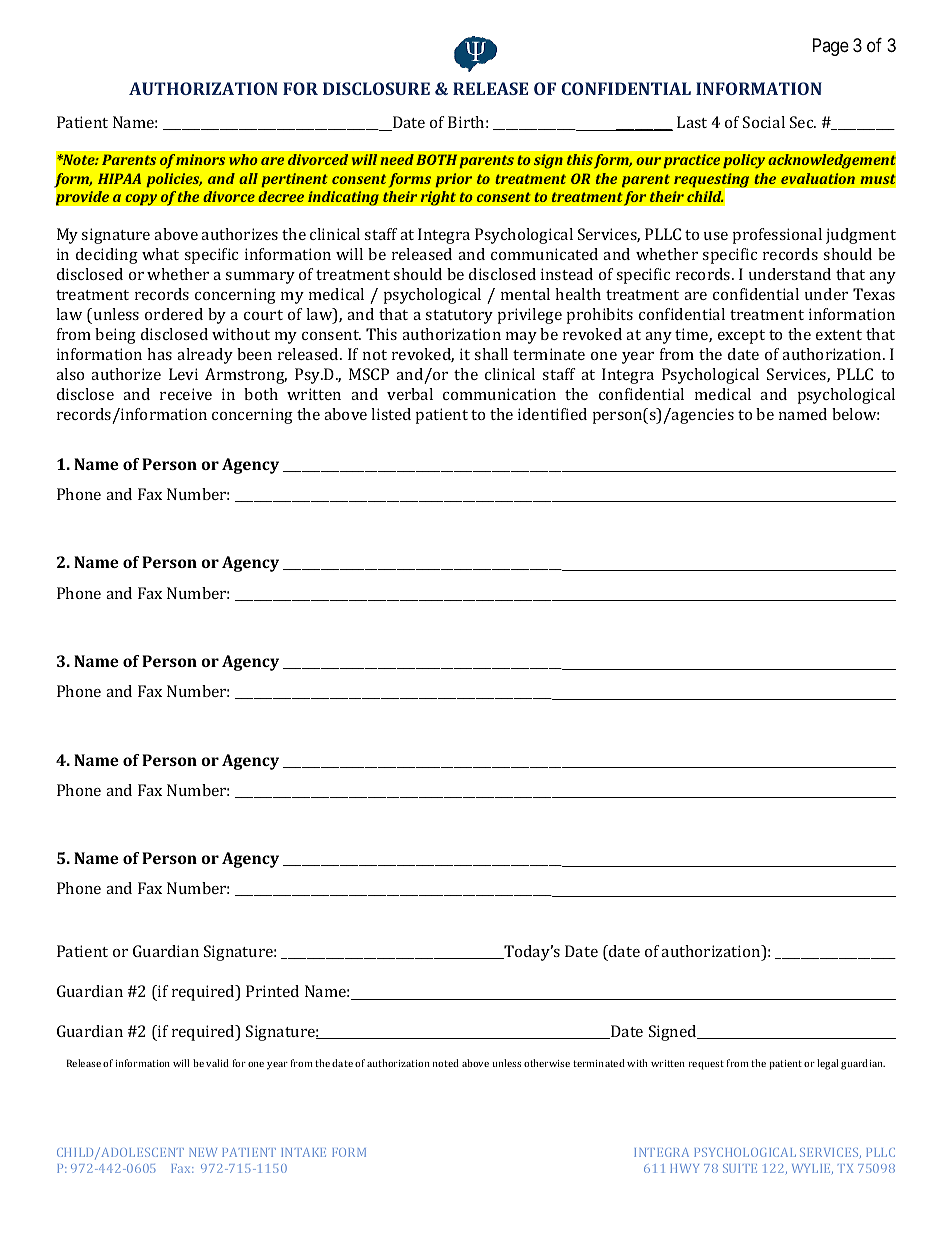 The width and height of the screenshot is (952, 1233). What do you see at coordinates (764, 122) in the screenshot?
I see `Social` at bounding box center [764, 122].
